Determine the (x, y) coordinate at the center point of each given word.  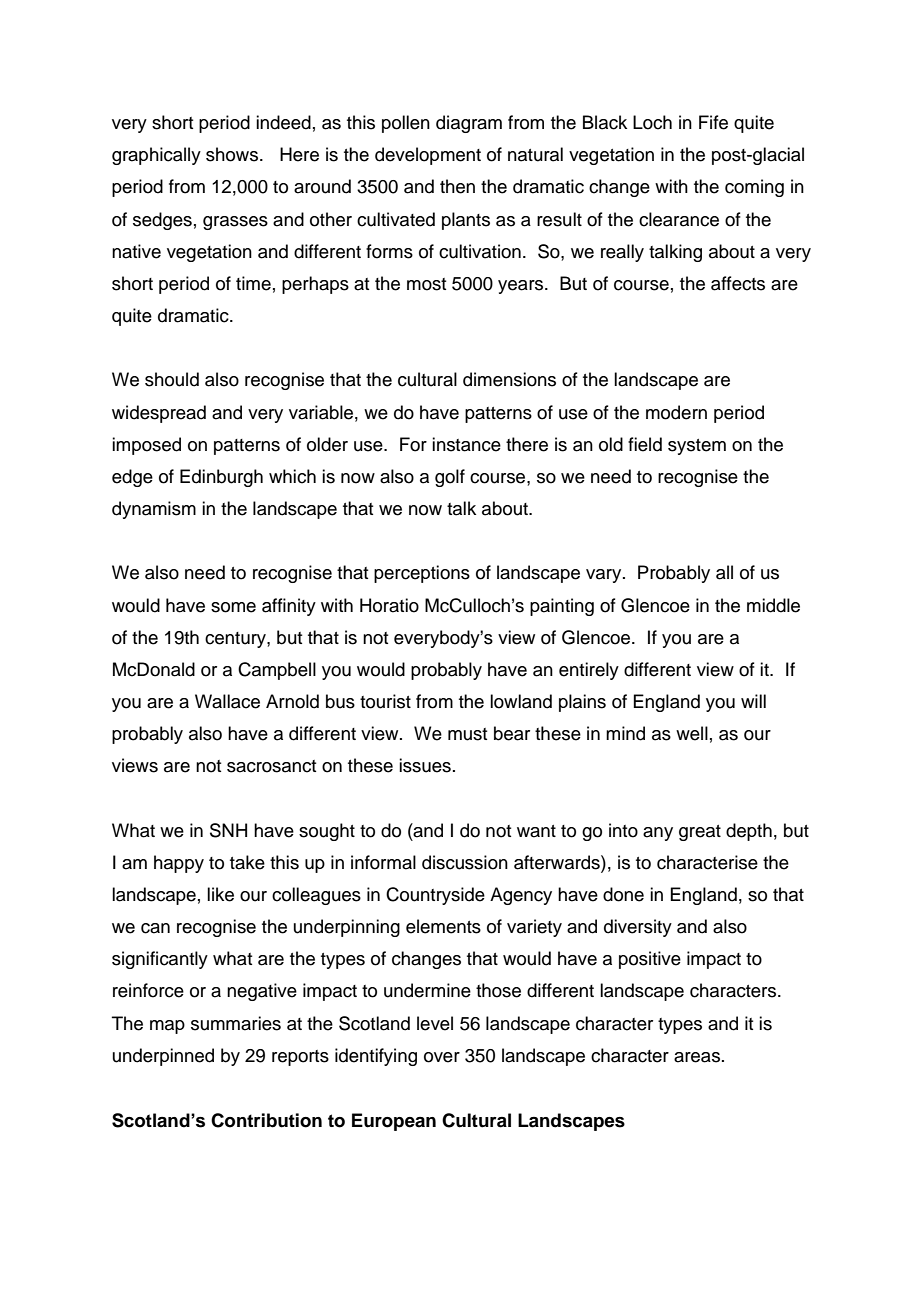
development (428, 156)
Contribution (266, 1120)
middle (773, 605)
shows (232, 154)
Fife (713, 122)
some (233, 607)
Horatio (389, 605)
